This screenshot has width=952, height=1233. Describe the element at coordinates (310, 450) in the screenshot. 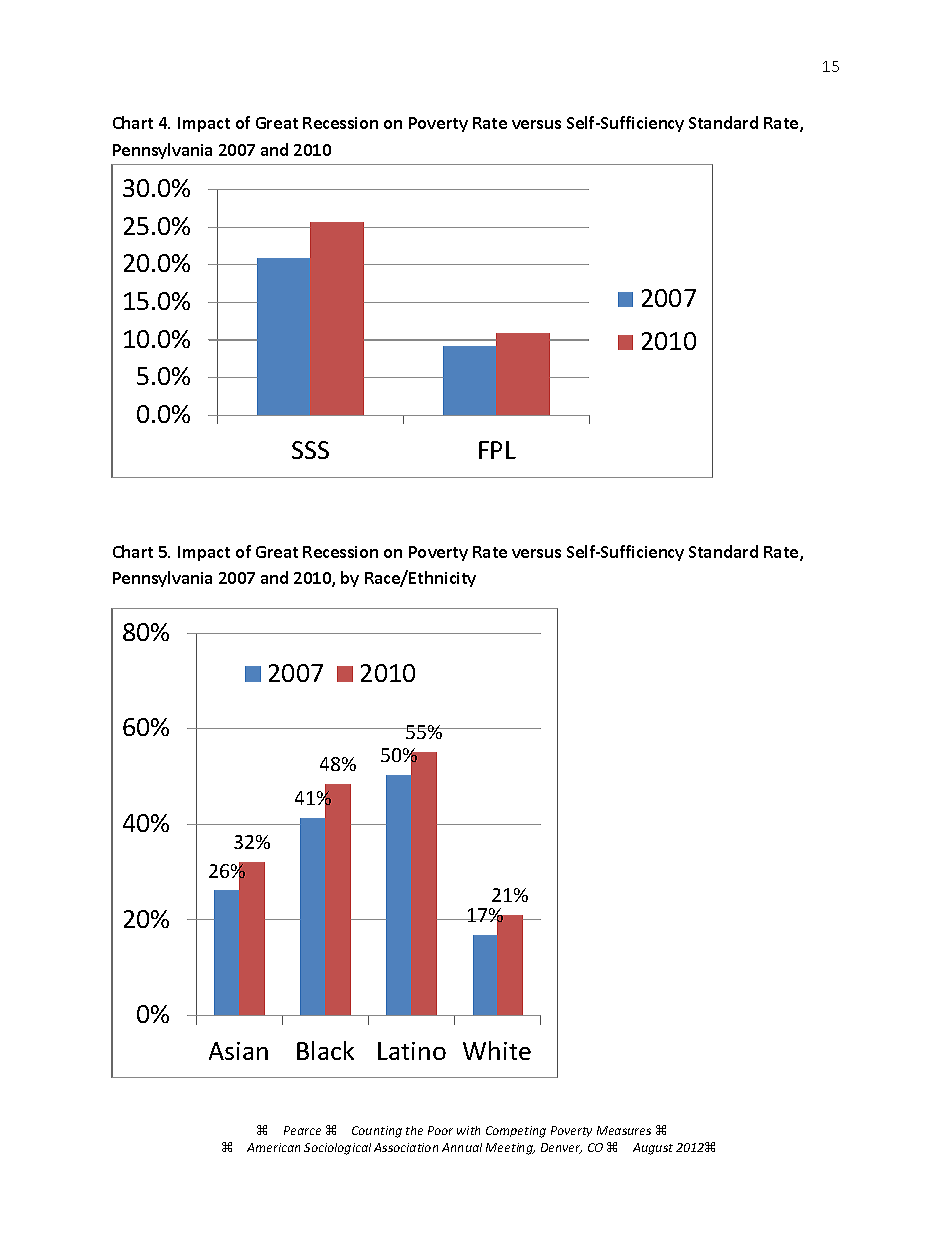

I see `SSS` at that location.
